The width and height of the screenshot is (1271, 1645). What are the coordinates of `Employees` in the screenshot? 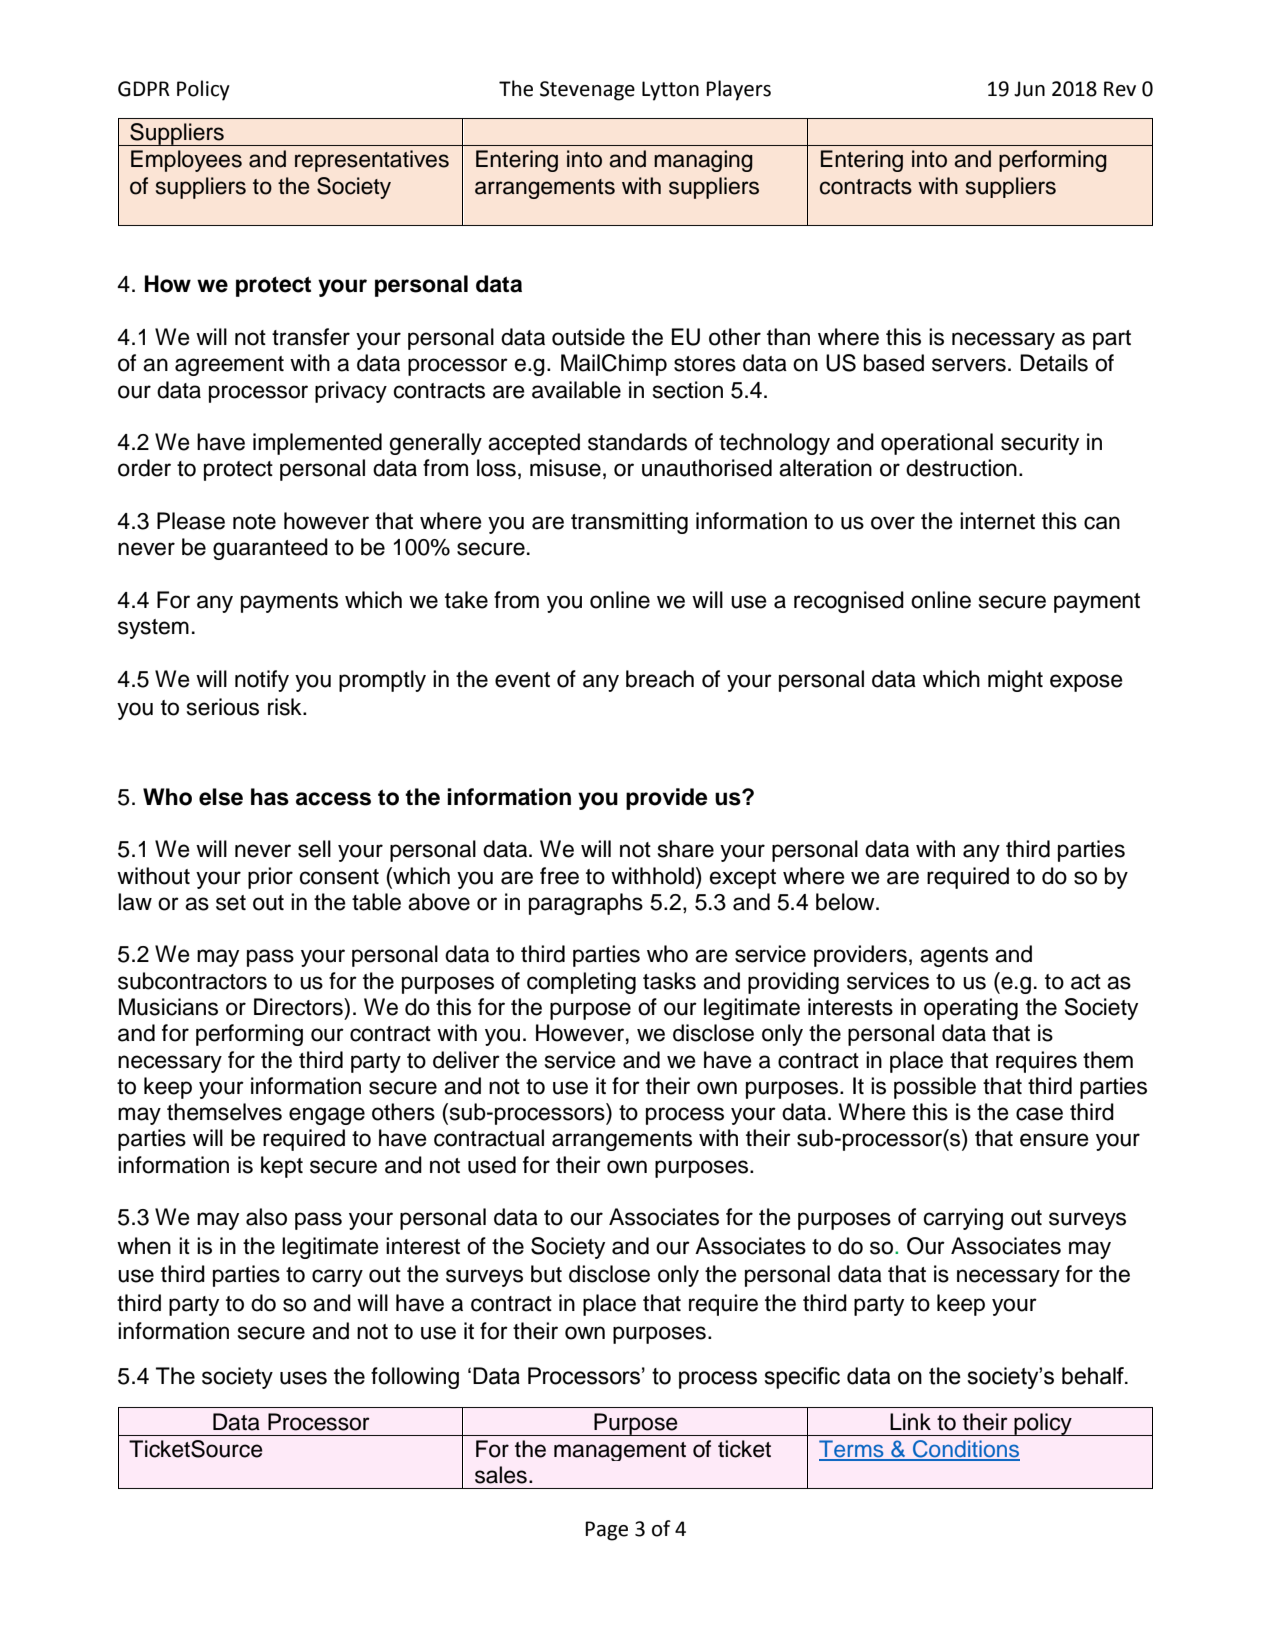 It's located at (186, 161).
